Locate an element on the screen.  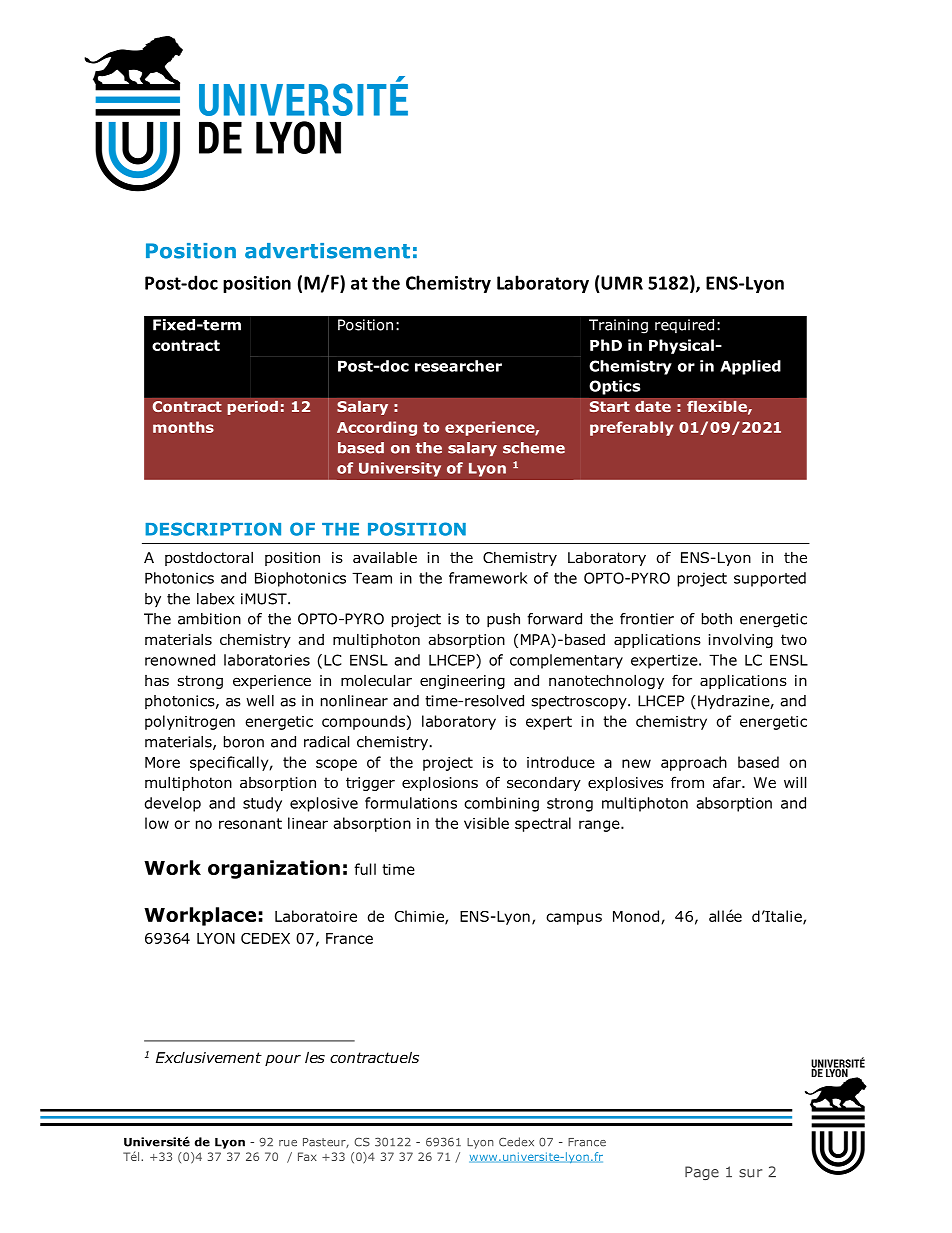
well is located at coordinates (260, 701).
